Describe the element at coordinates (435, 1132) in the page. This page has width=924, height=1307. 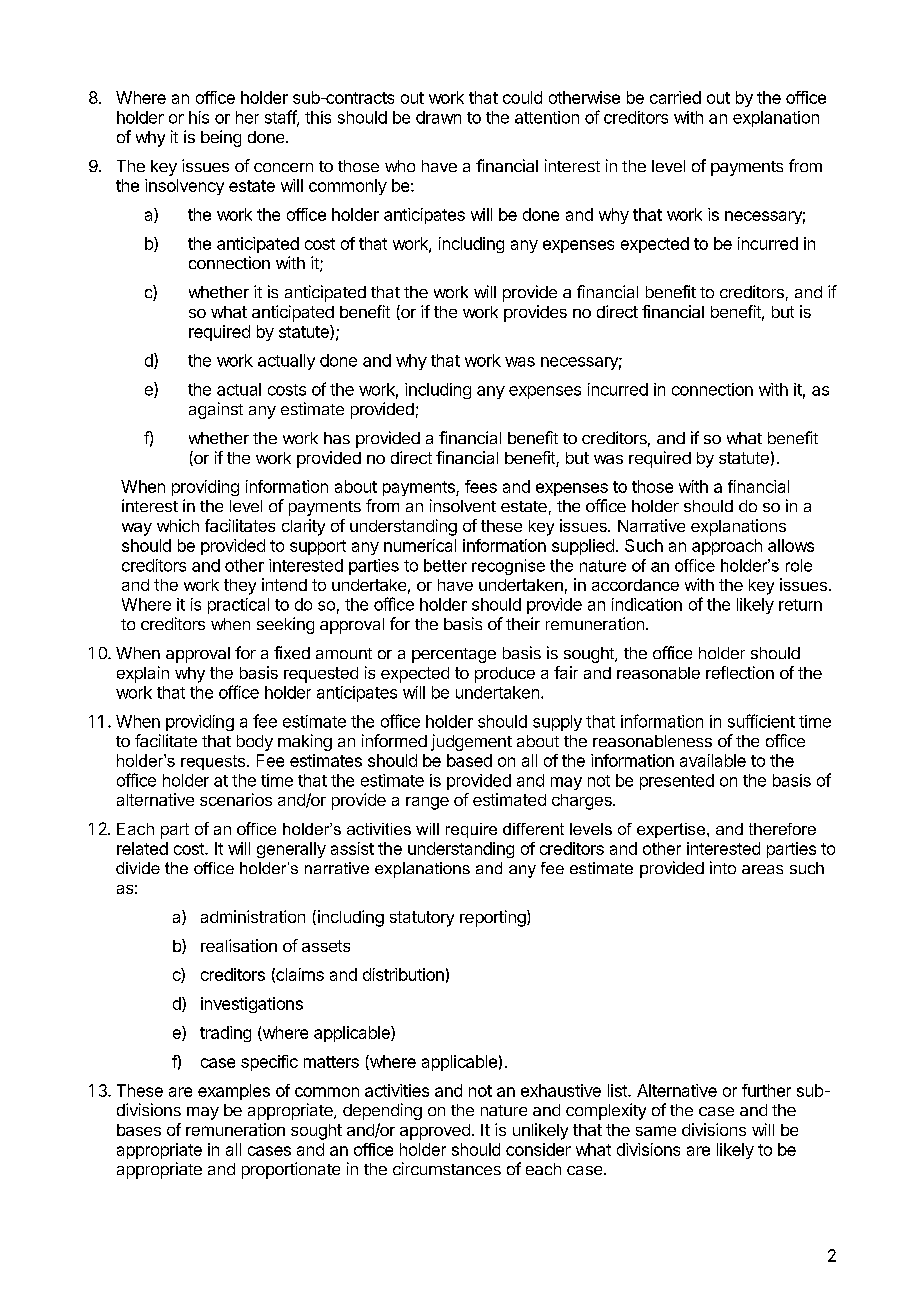
I see `approved` at that location.
